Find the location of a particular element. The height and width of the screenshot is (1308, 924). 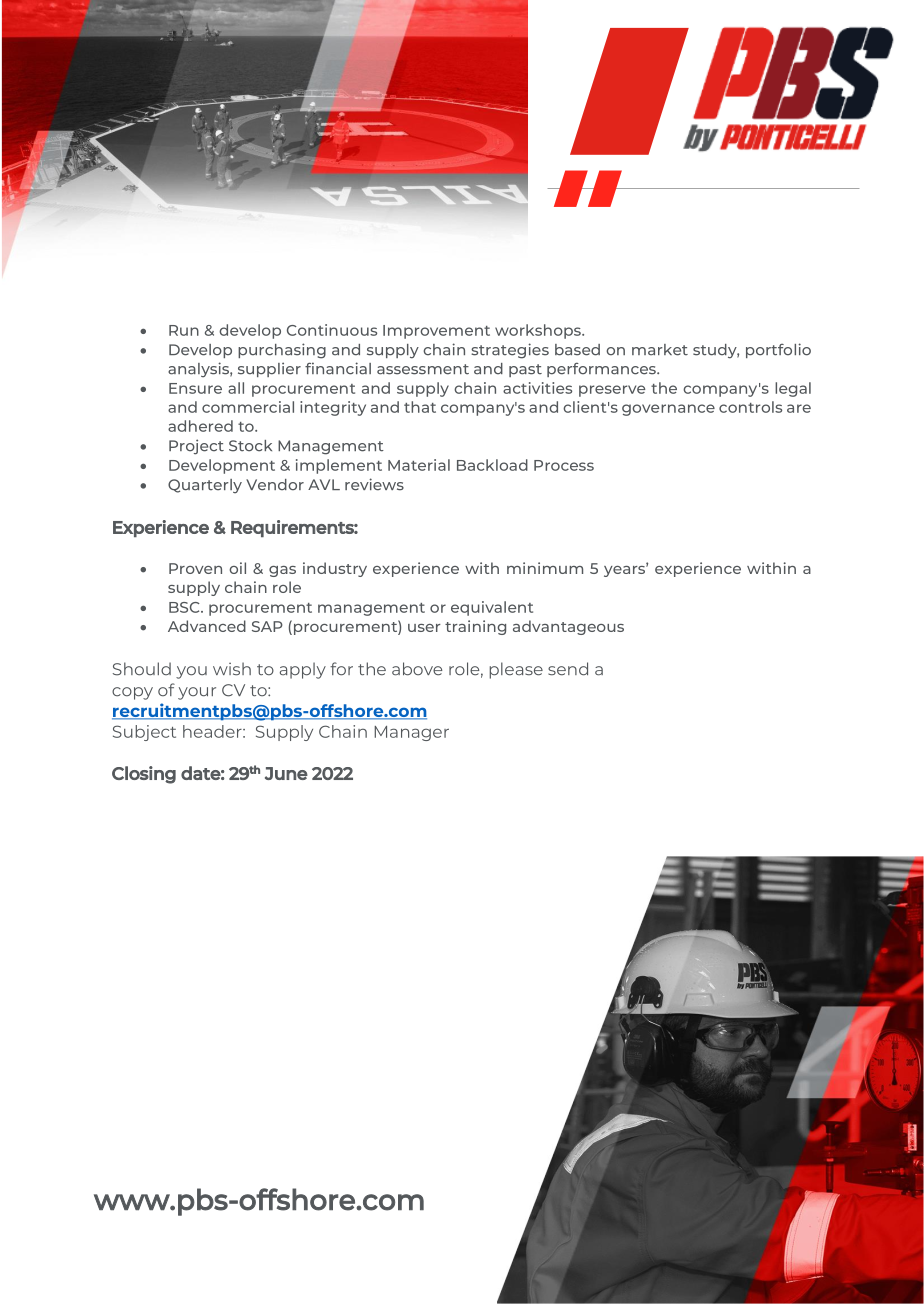

that is located at coordinates (420, 407).
